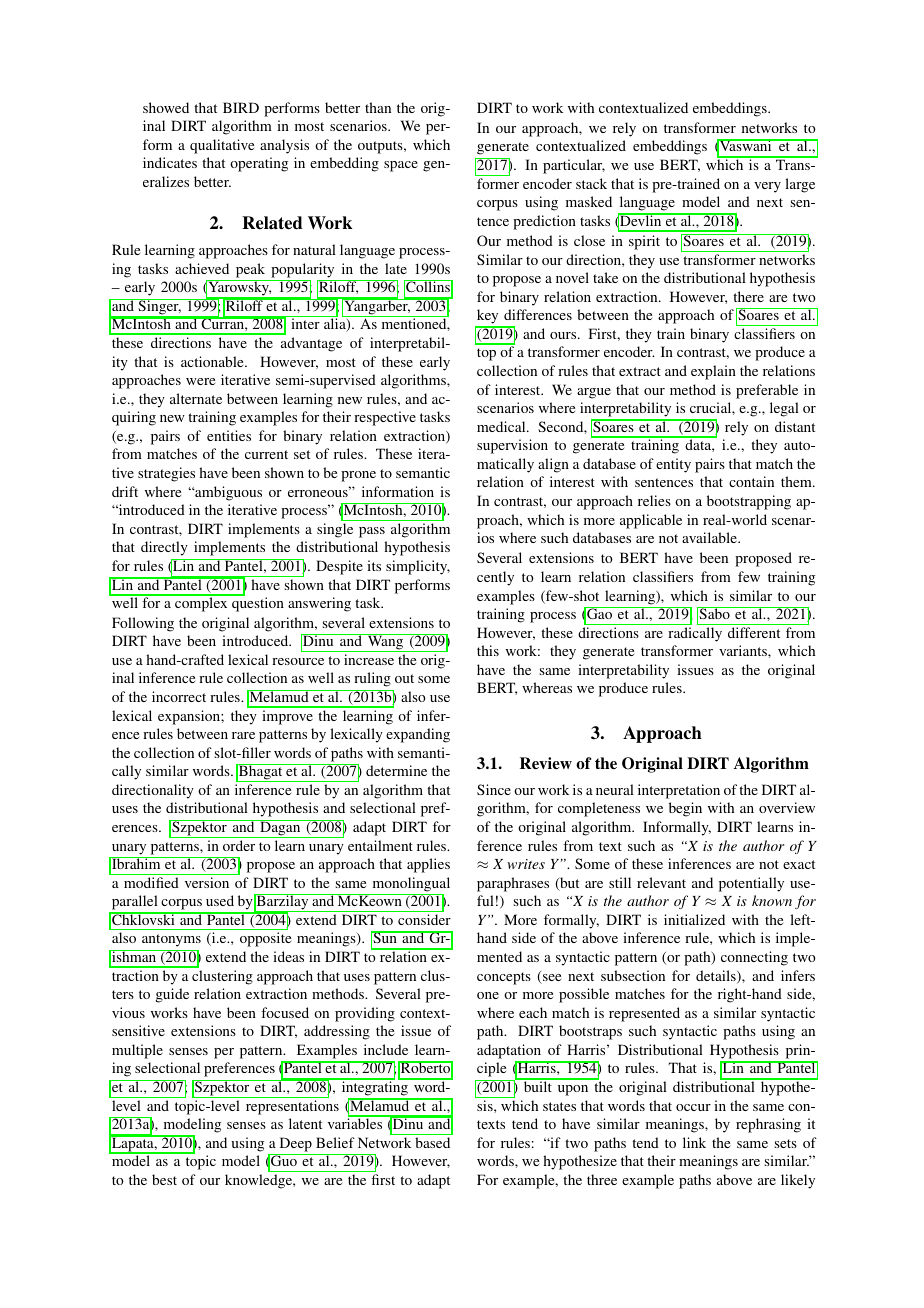  I want to click on space, so click(401, 166).
